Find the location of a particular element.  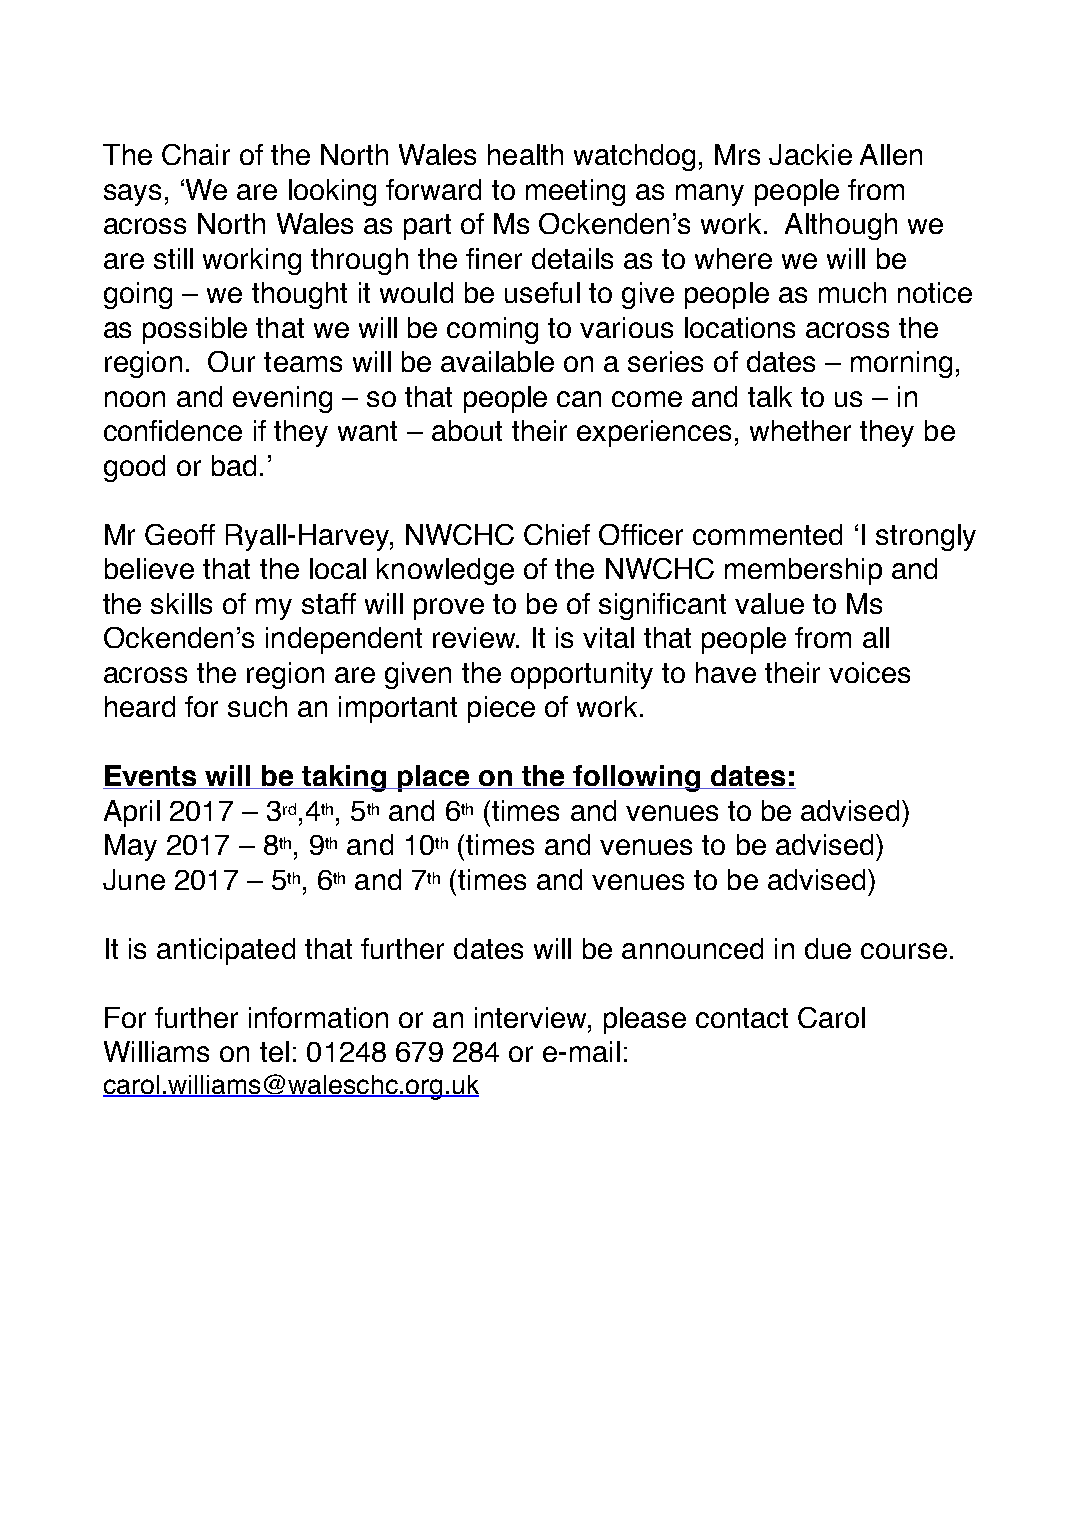

Chair is located at coordinates (196, 154).
